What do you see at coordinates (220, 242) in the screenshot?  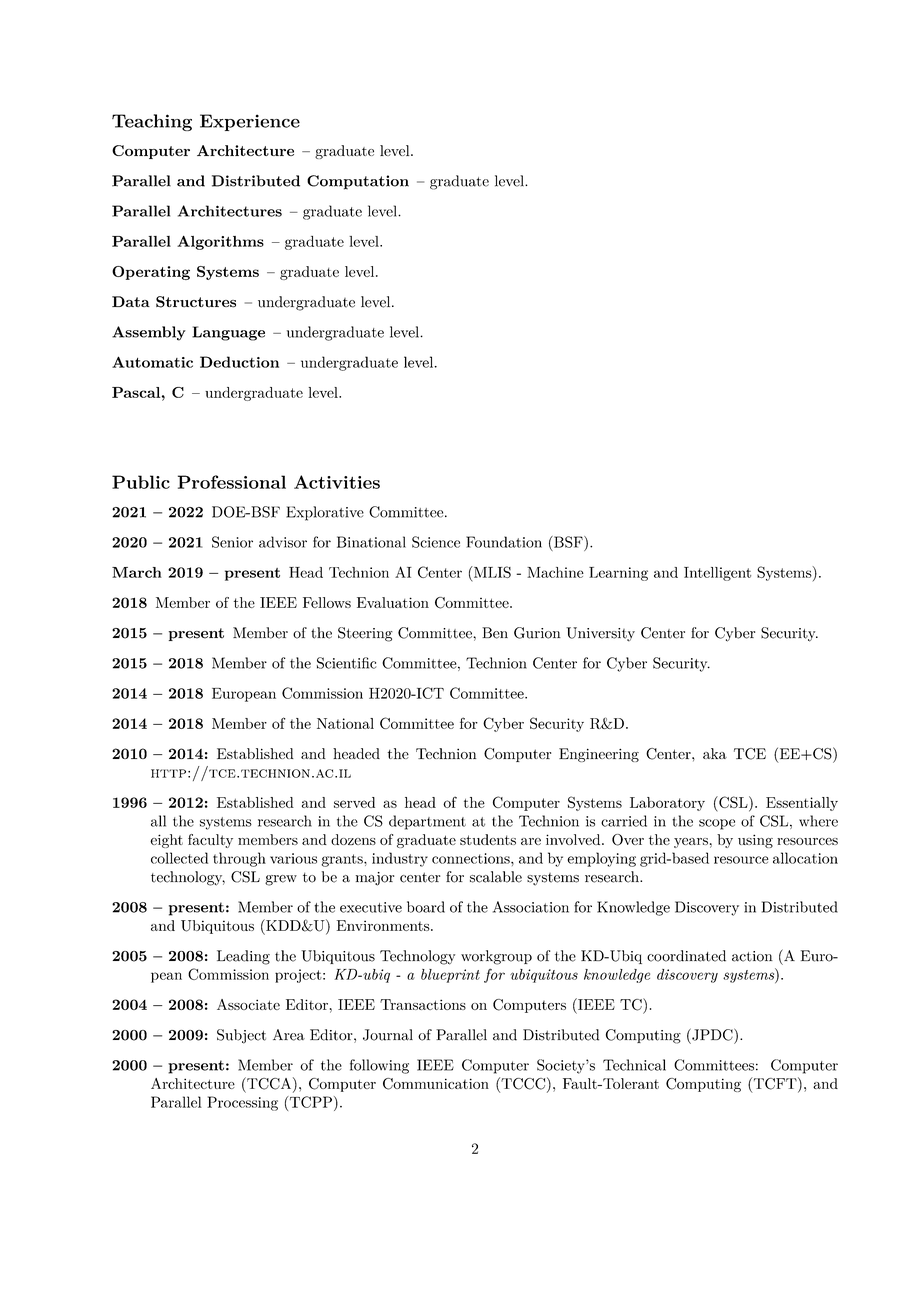 I see `Algorithms` at bounding box center [220, 242].
